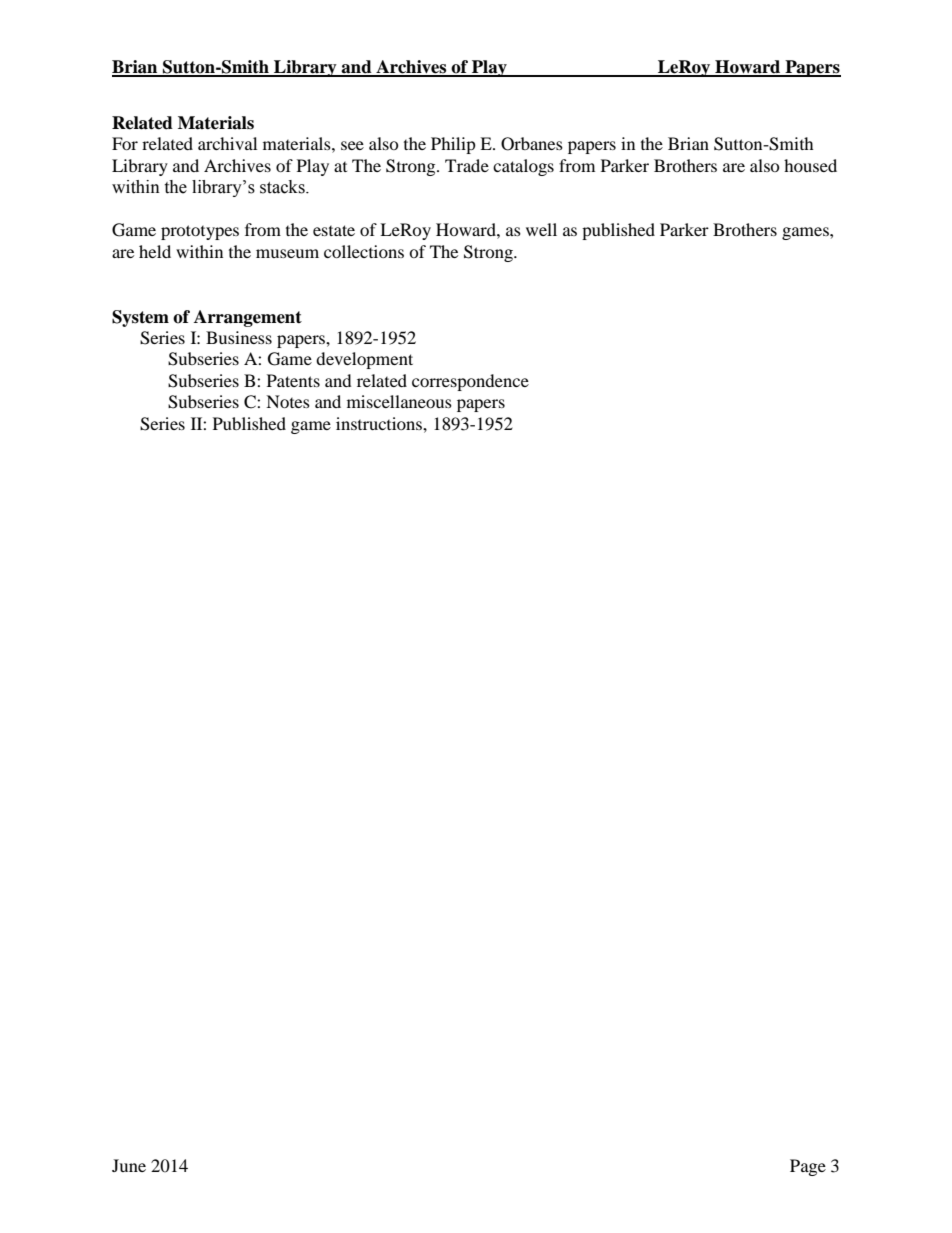  What do you see at coordinates (470, 382) in the page?
I see `correspondence` at bounding box center [470, 382].
